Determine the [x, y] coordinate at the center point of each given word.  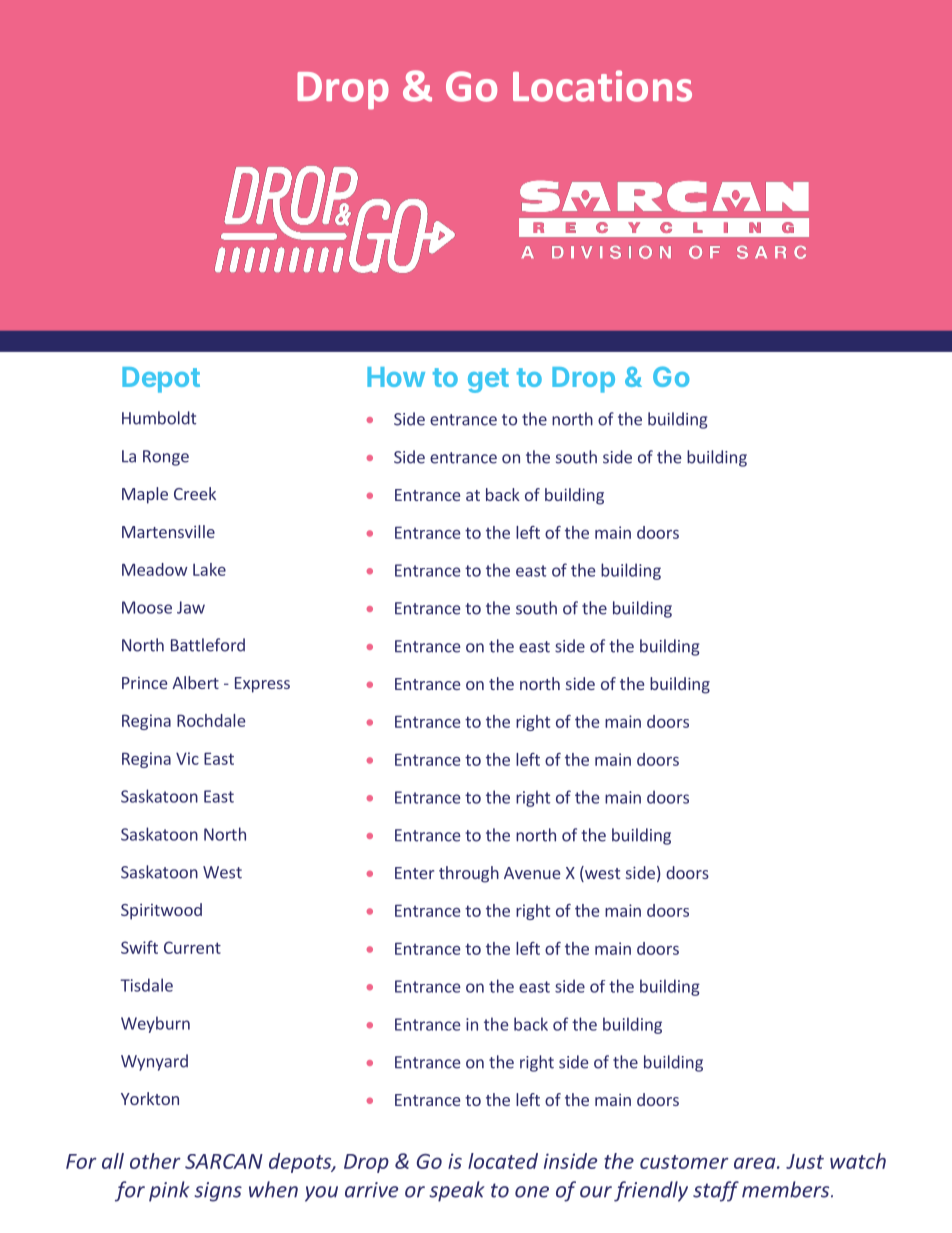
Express [262, 685]
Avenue [532, 873]
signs [218, 1192]
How [396, 377]
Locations [602, 86]
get [488, 380]
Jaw [191, 607]
